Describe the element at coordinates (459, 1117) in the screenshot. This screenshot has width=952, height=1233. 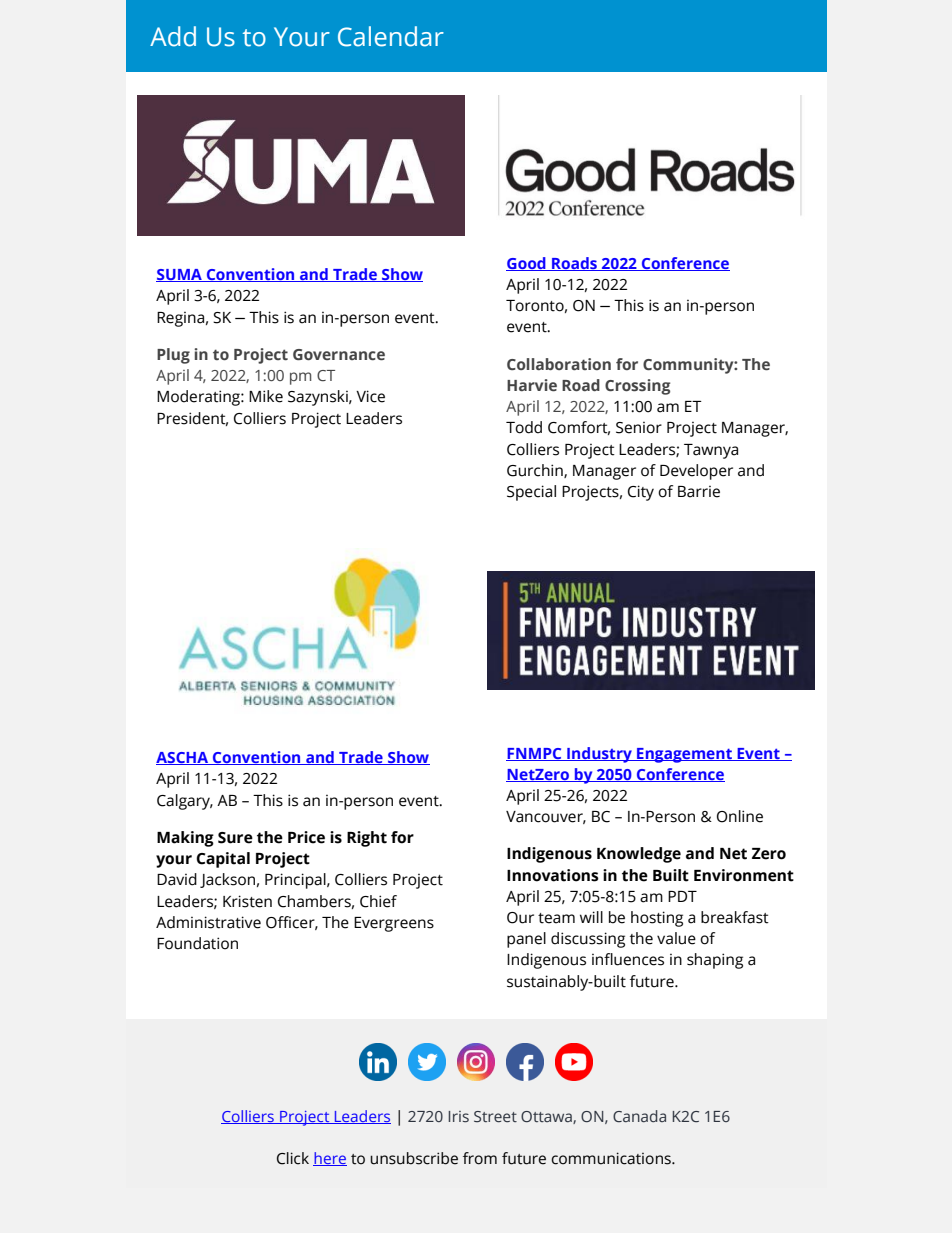
I see `Iris` at that location.
